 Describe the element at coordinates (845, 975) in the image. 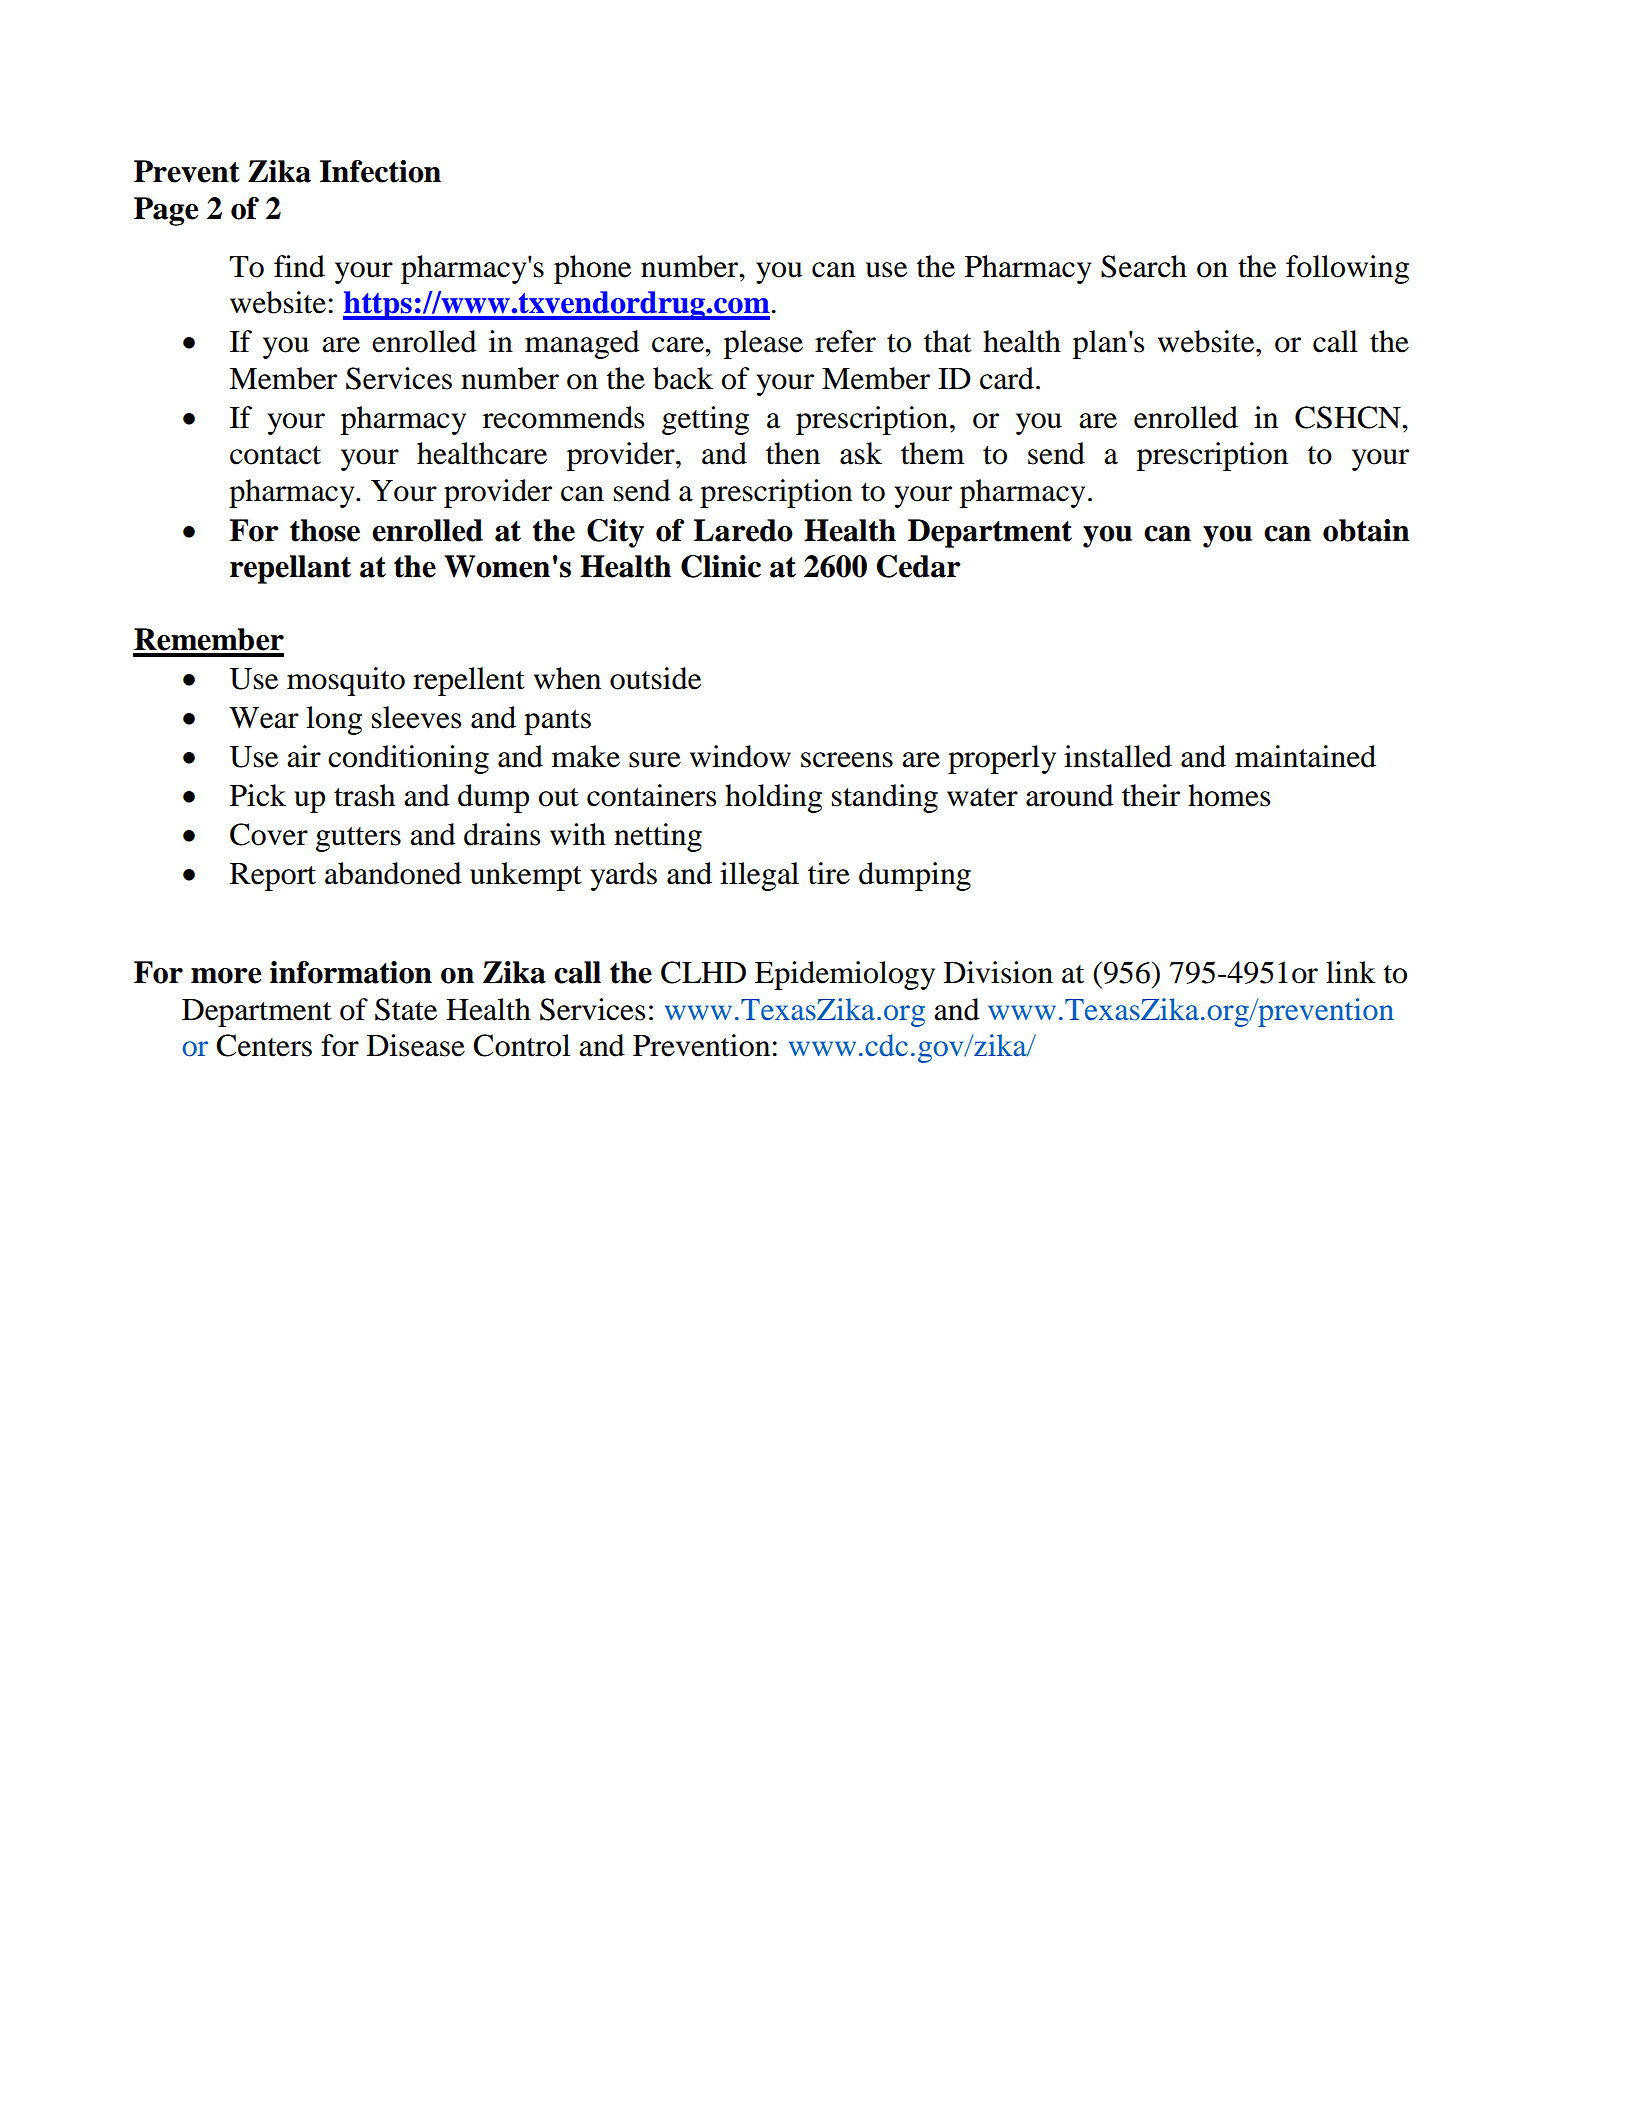

I see `Epidemiology` at that location.
